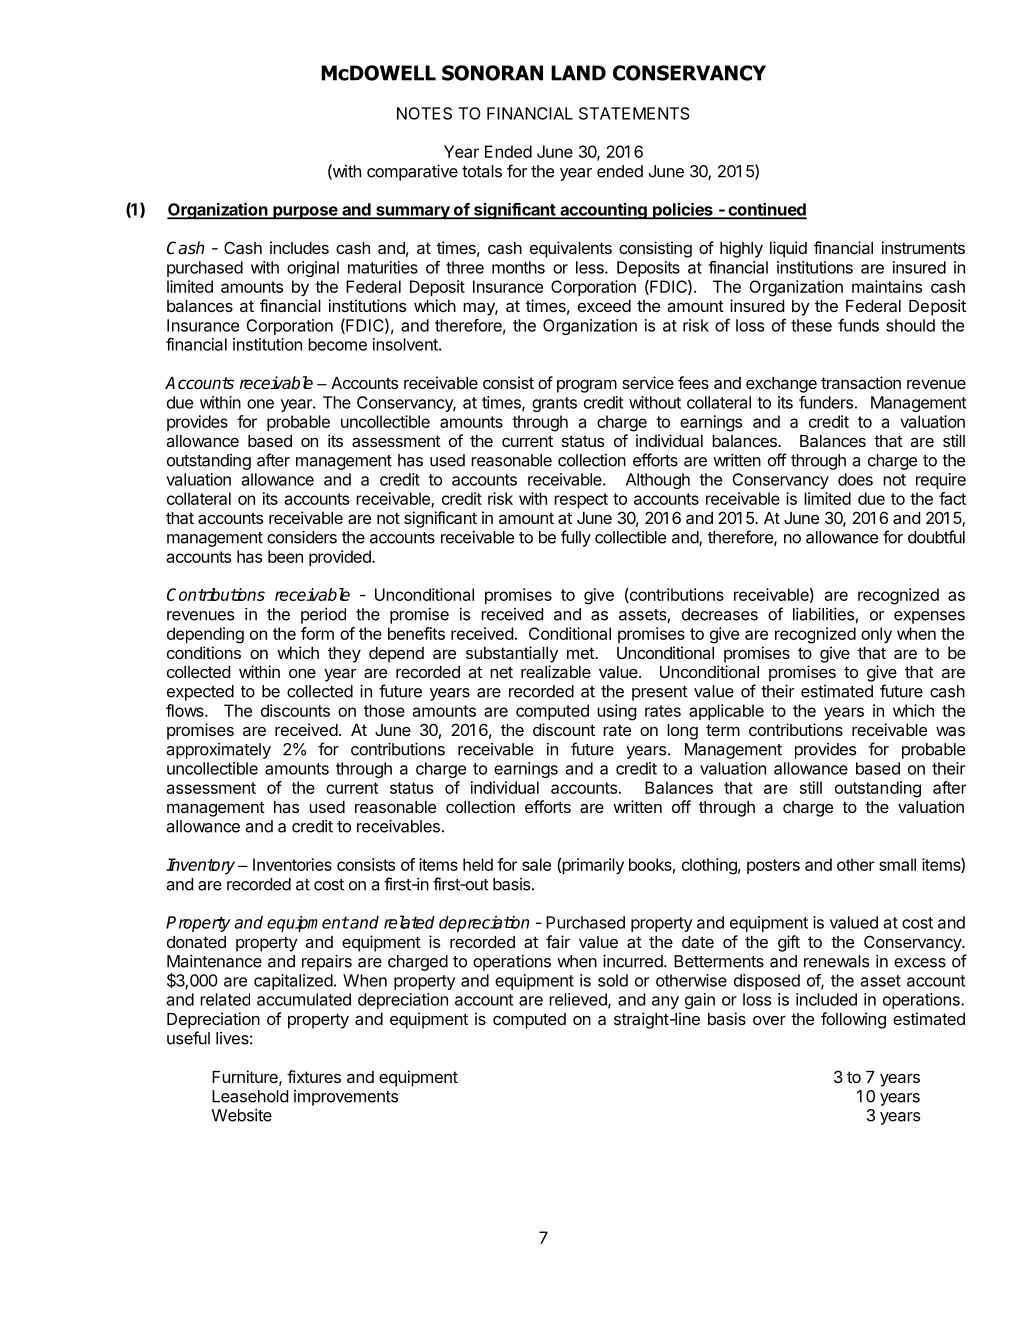  What do you see at coordinates (823, 614) in the image?
I see `liabilities` at bounding box center [823, 614].
